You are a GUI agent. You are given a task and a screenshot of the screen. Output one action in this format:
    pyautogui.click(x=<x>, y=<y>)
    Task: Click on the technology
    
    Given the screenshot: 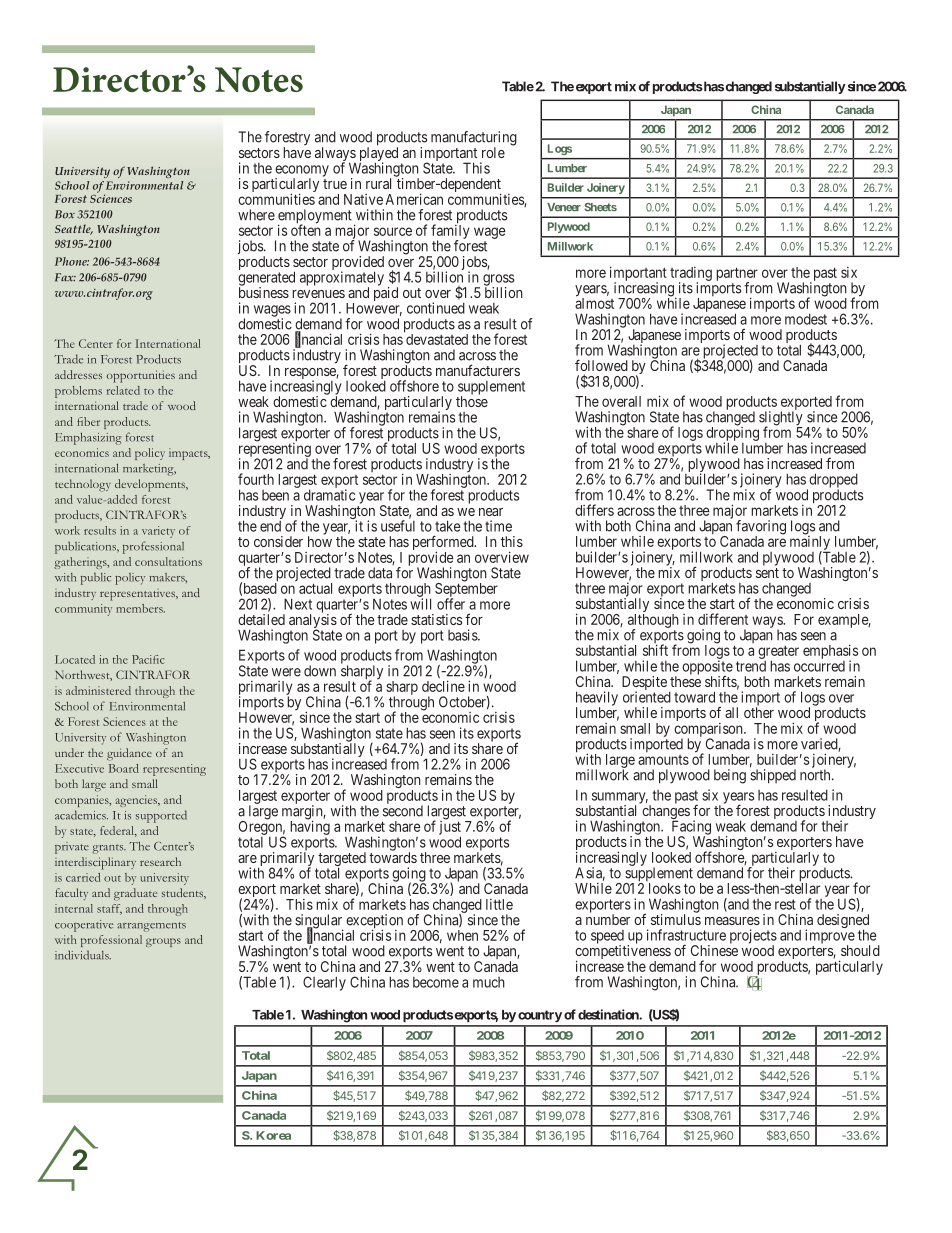 What is the action you would take?
    pyautogui.click(x=83, y=485)
